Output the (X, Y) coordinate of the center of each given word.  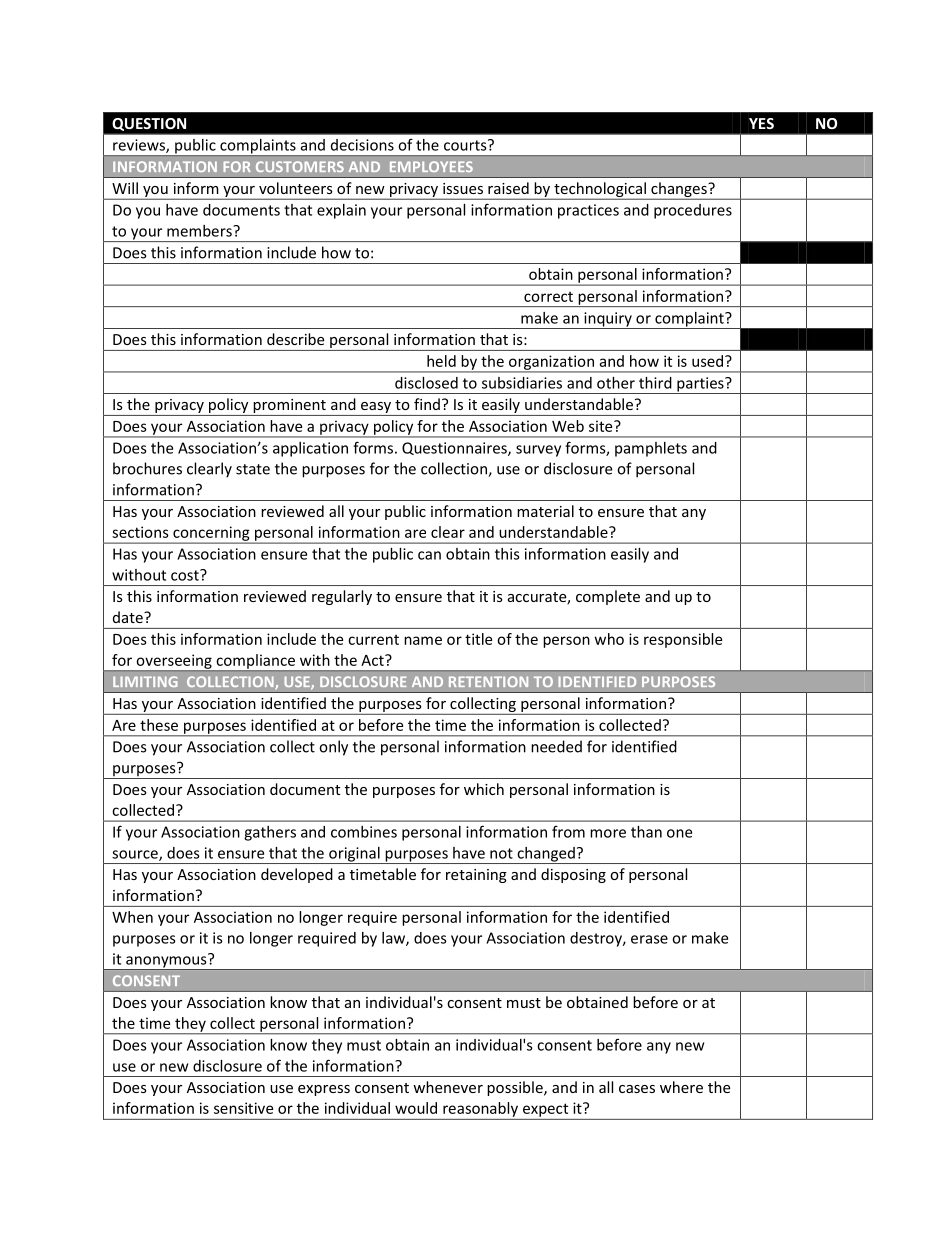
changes (679, 190)
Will (125, 188)
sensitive (243, 1108)
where (681, 1087)
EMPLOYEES (431, 166)
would (416, 1108)
